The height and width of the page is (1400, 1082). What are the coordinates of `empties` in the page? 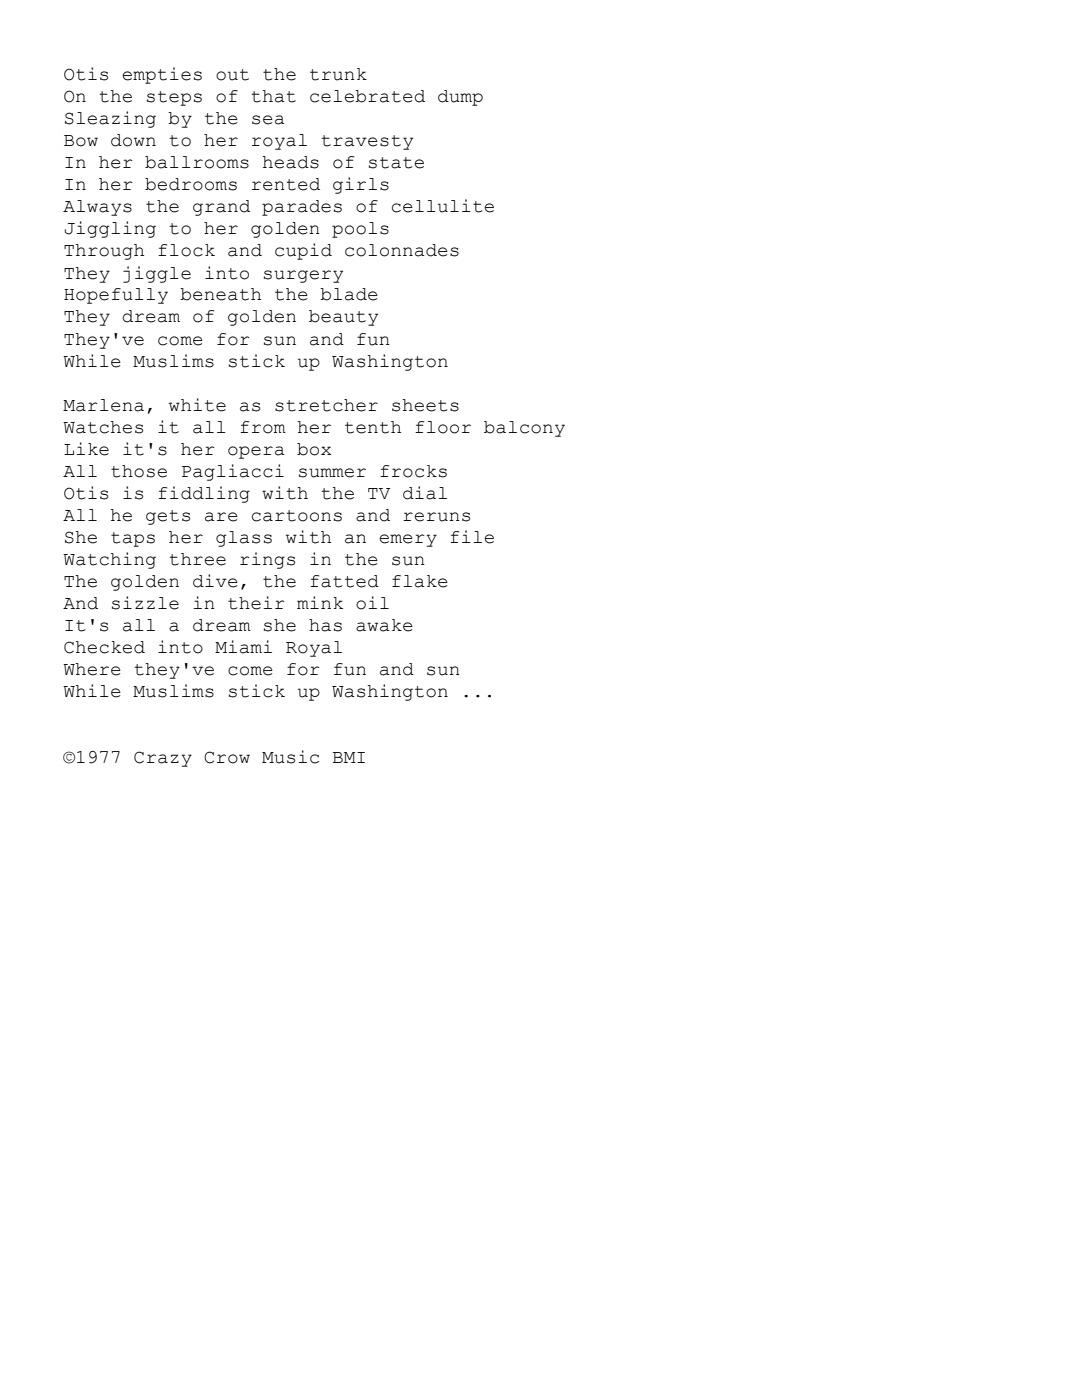 It's located at (162, 75).
